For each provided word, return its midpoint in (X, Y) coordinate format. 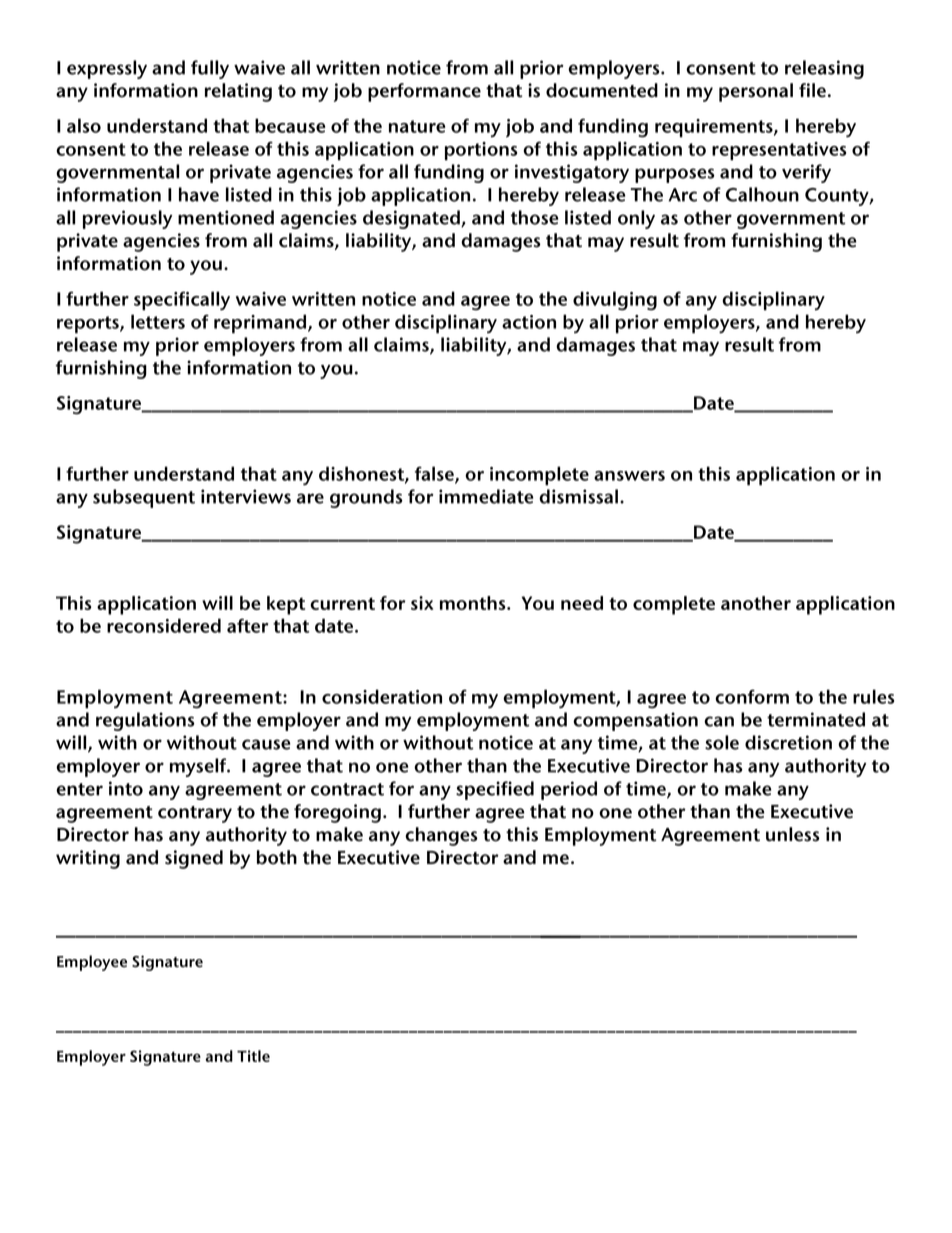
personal (756, 92)
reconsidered (164, 625)
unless (793, 834)
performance (424, 92)
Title (253, 1056)
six (422, 603)
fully (210, 69)
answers (629, 476)
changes (441, 836)
